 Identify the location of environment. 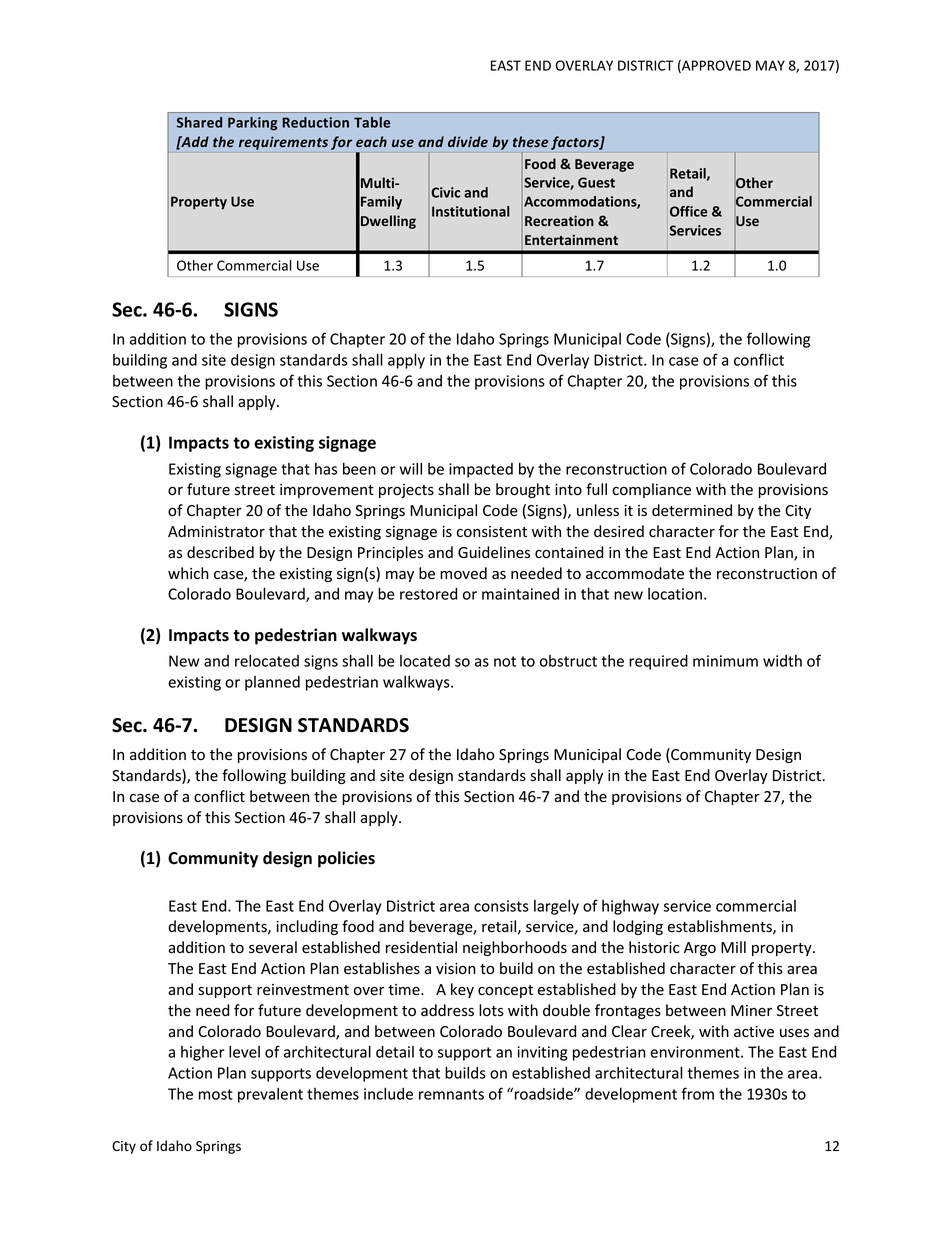
(696, 1052).
